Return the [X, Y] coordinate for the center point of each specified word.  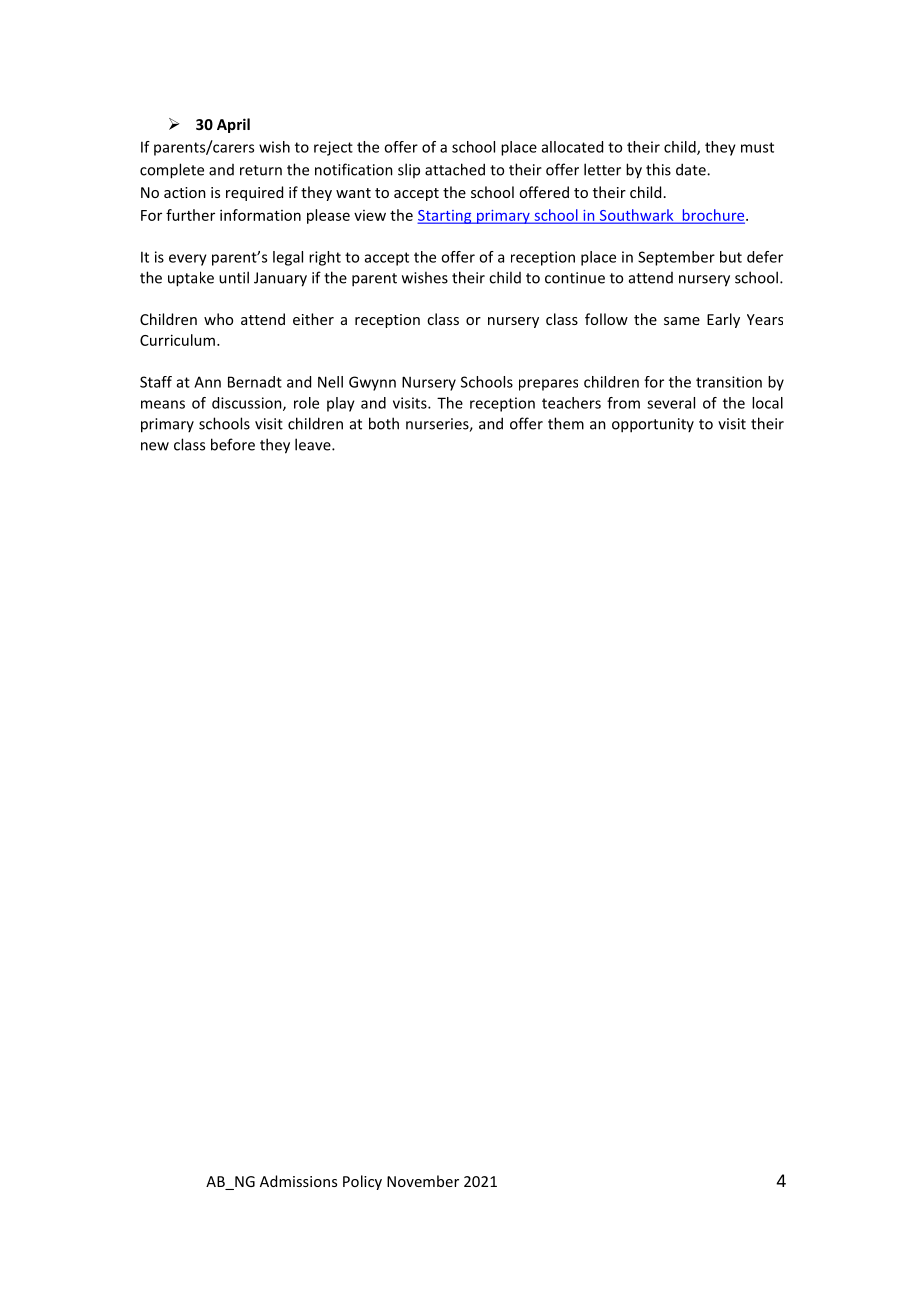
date [692, 169]
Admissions [298, 1181]
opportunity [653, 425]
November [423, 1181]
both [384, 423]
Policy [362, 1182]
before [233, 444]
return [261, 170]
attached [455, 169]
